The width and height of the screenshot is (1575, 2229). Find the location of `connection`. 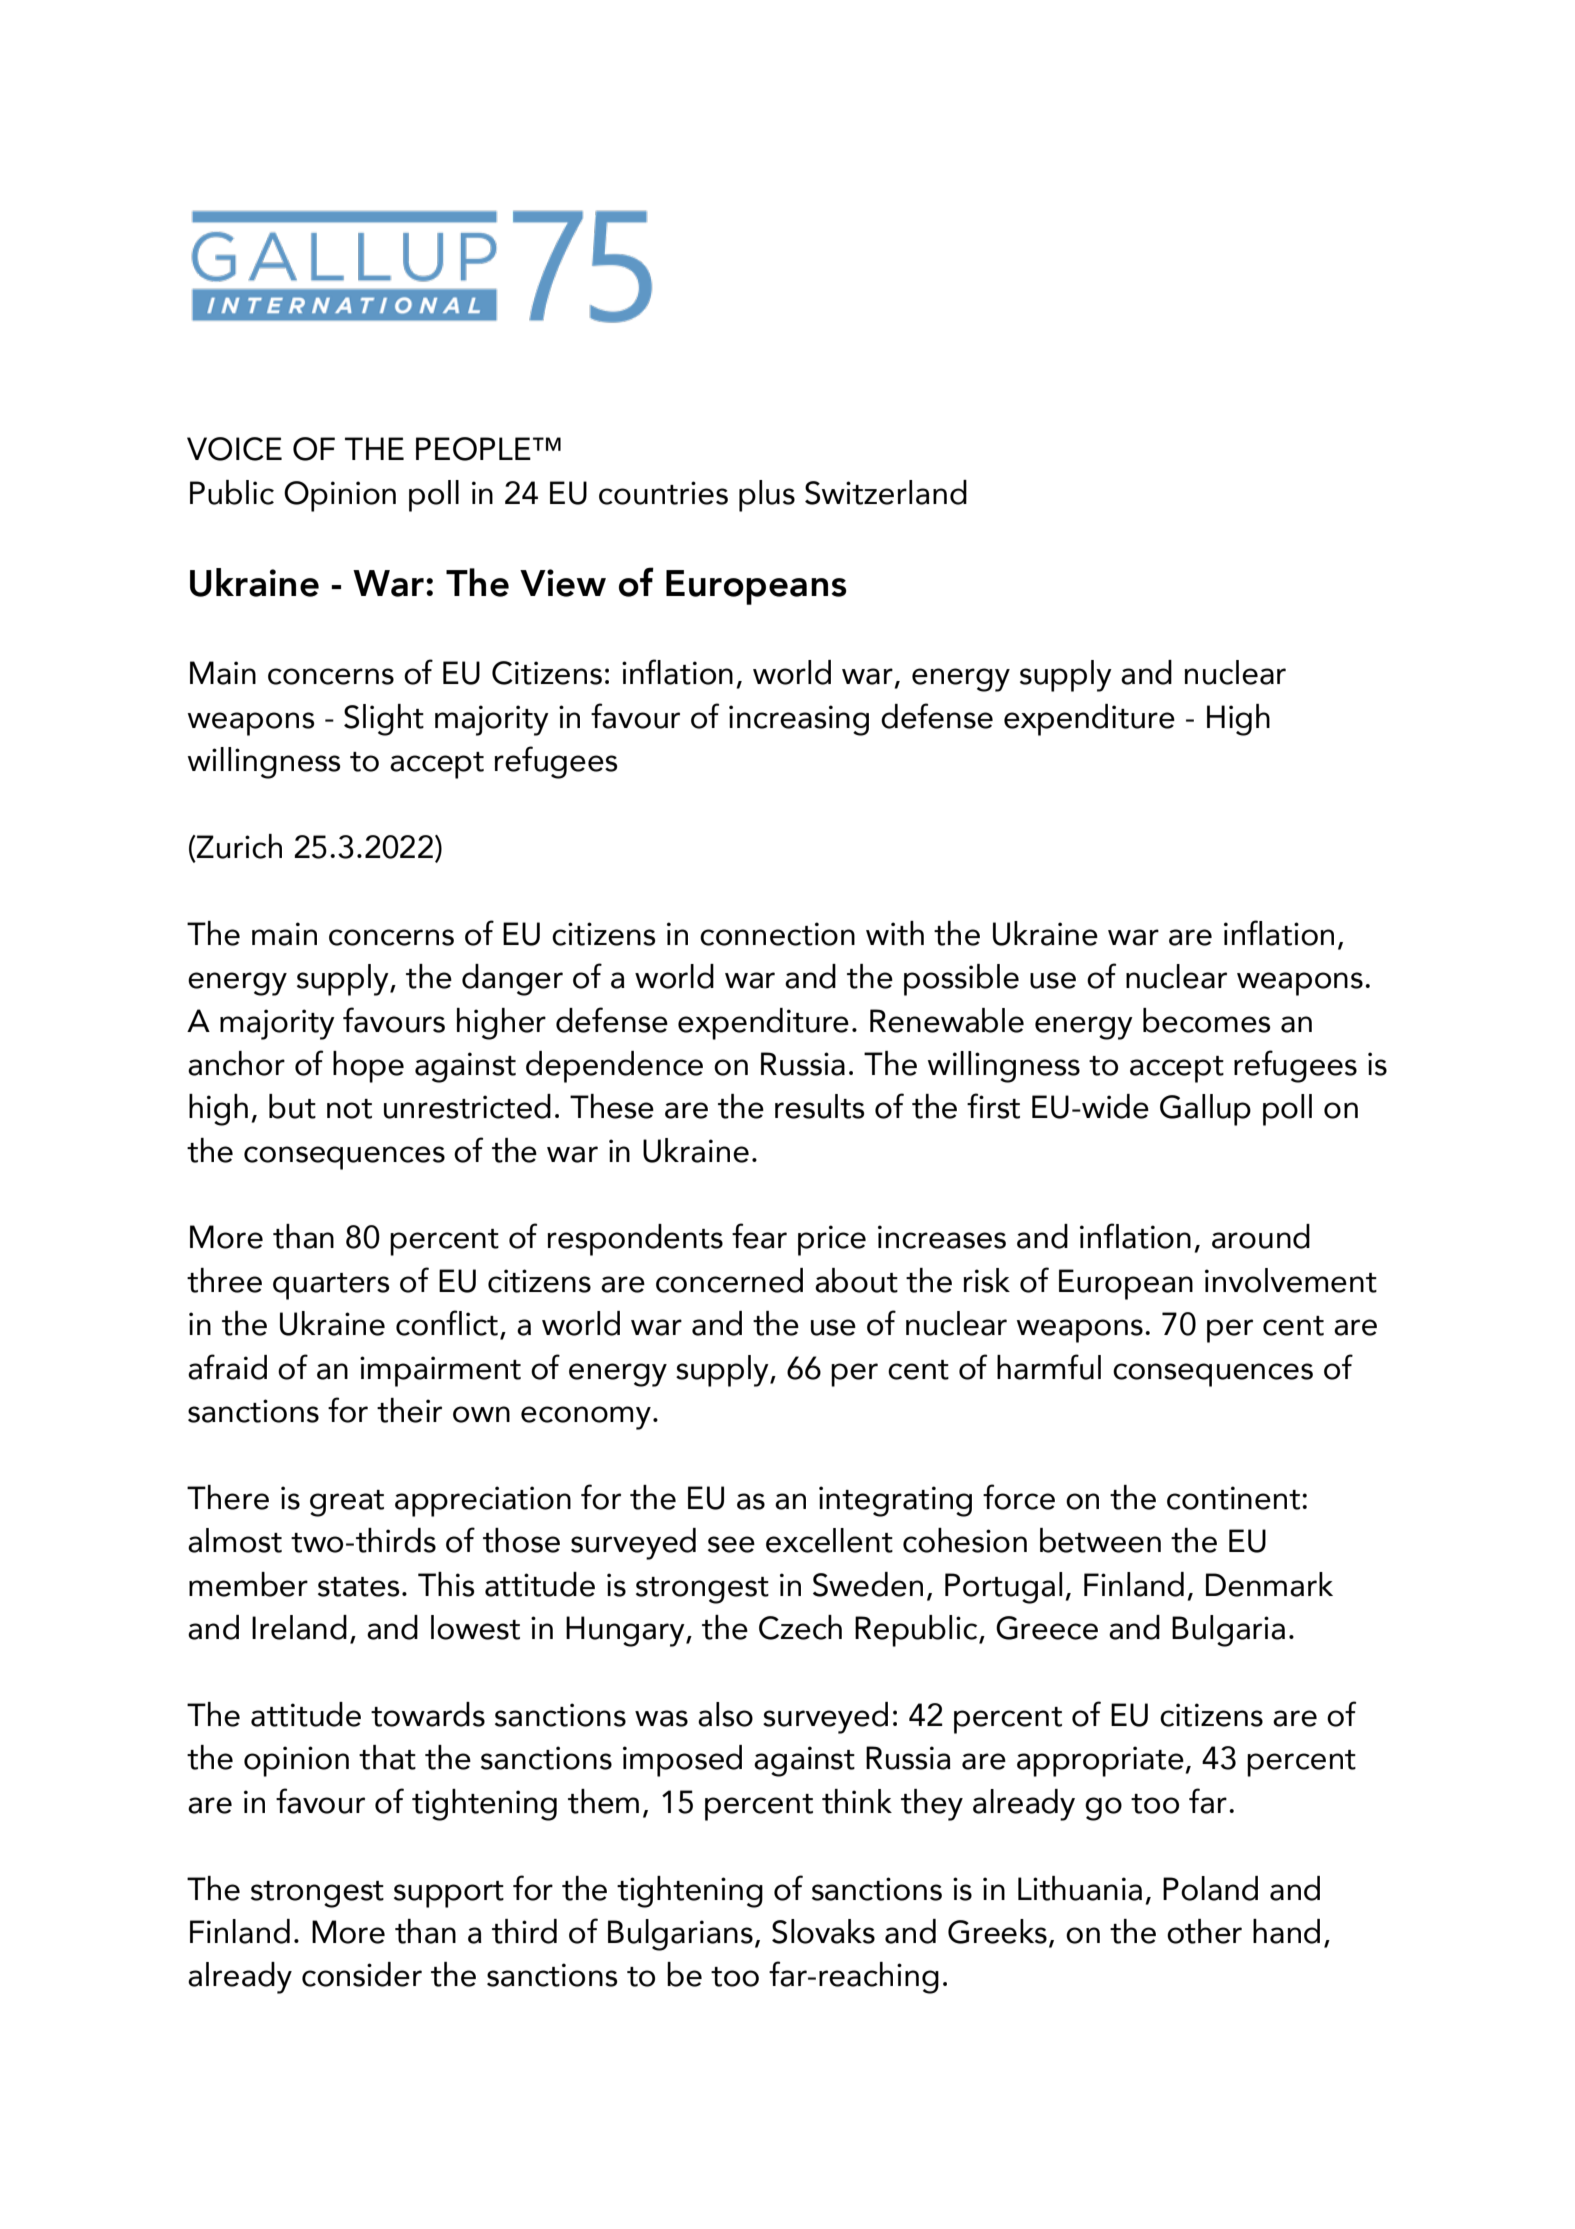

connection is located at coordinates (777, 934).
